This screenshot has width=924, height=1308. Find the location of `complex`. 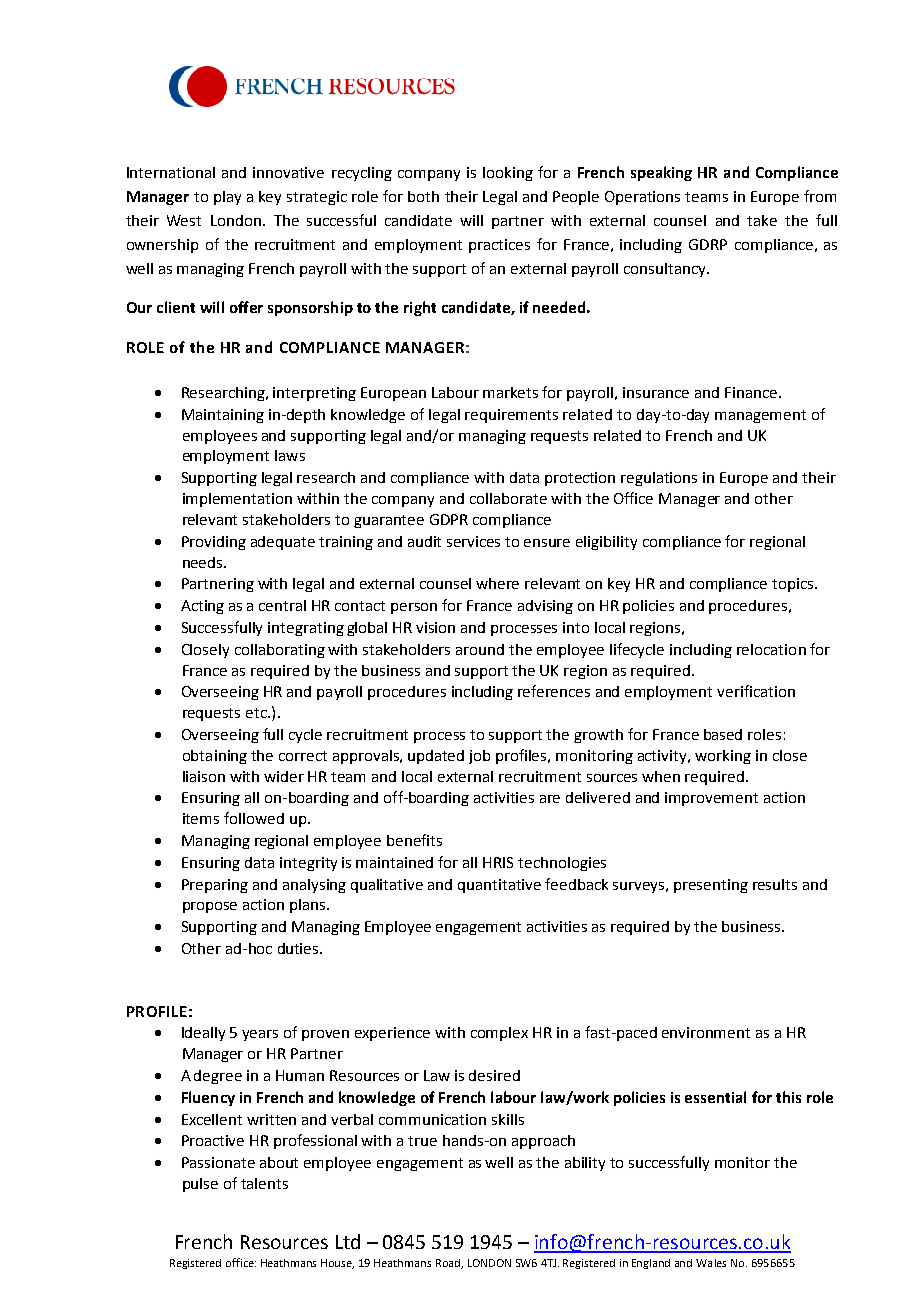

complex is located at coordinates (499, 1034).
